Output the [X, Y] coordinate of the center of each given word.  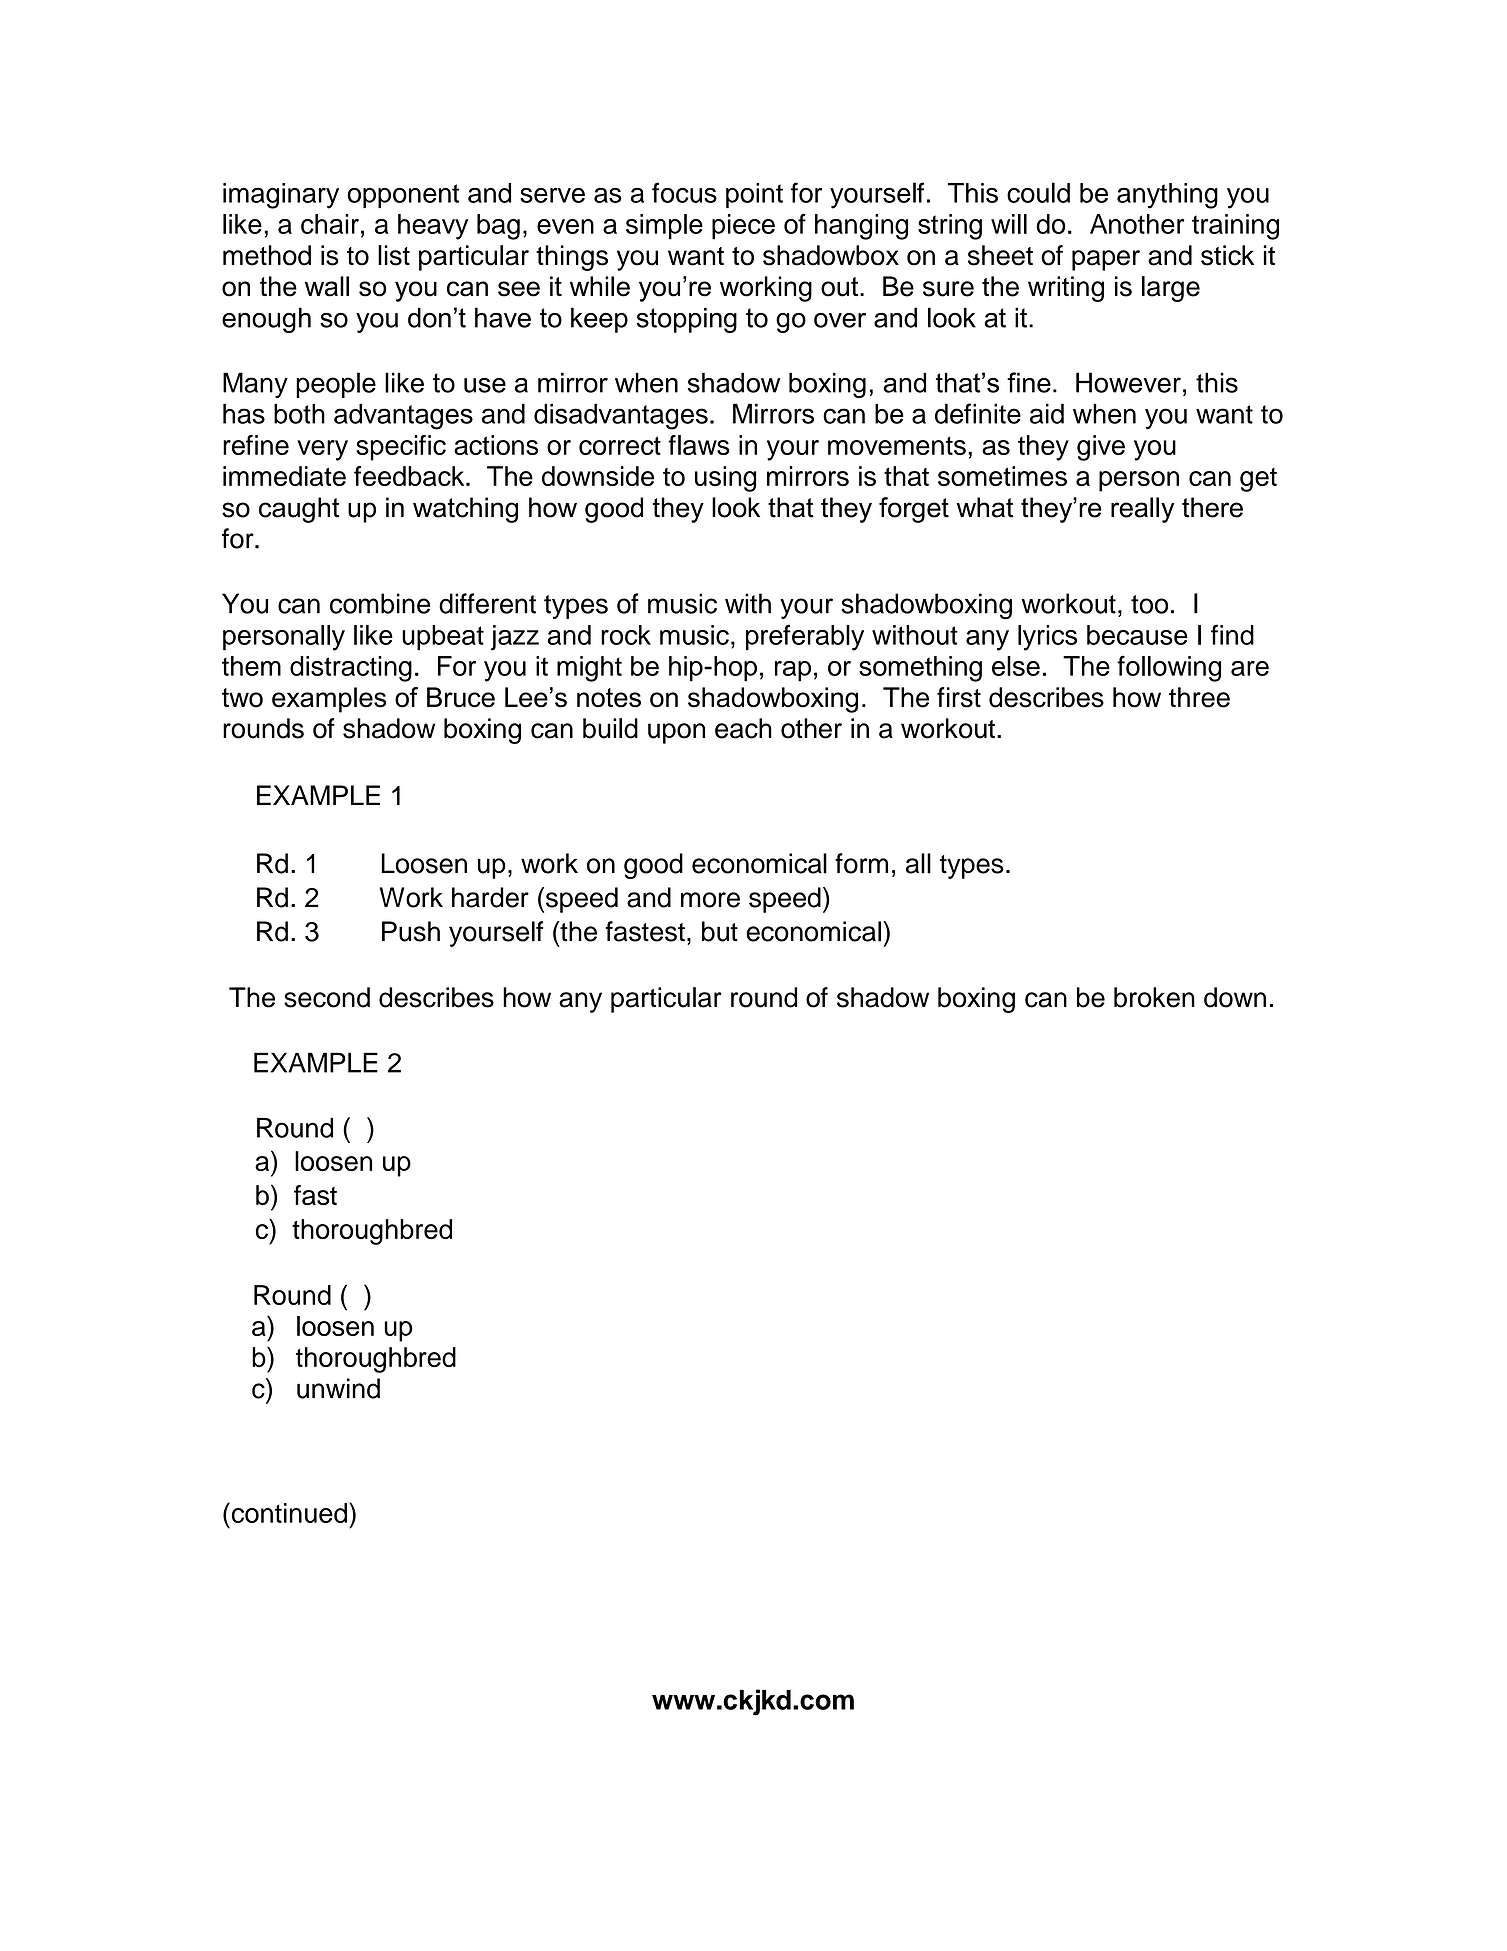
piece [743, 227]
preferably [805, 637]
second [327, 997]
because [1137, 635]
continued [288, 1512]
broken [1154, 997]
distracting [351, 669]
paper [1106, 260]
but [720, 931]
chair [330, 224]
